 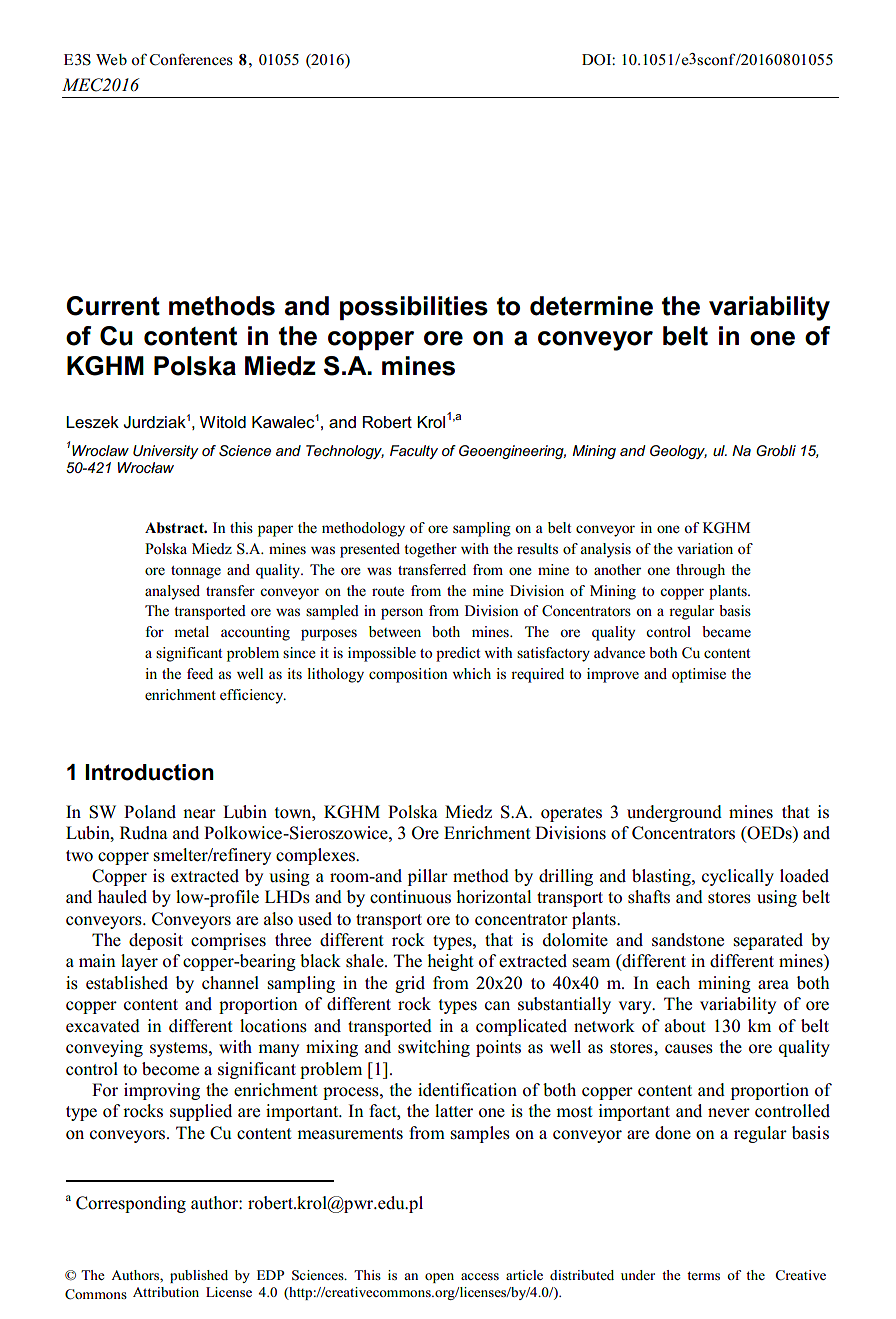 I want to click on variation, so click(x=705, y=548).
